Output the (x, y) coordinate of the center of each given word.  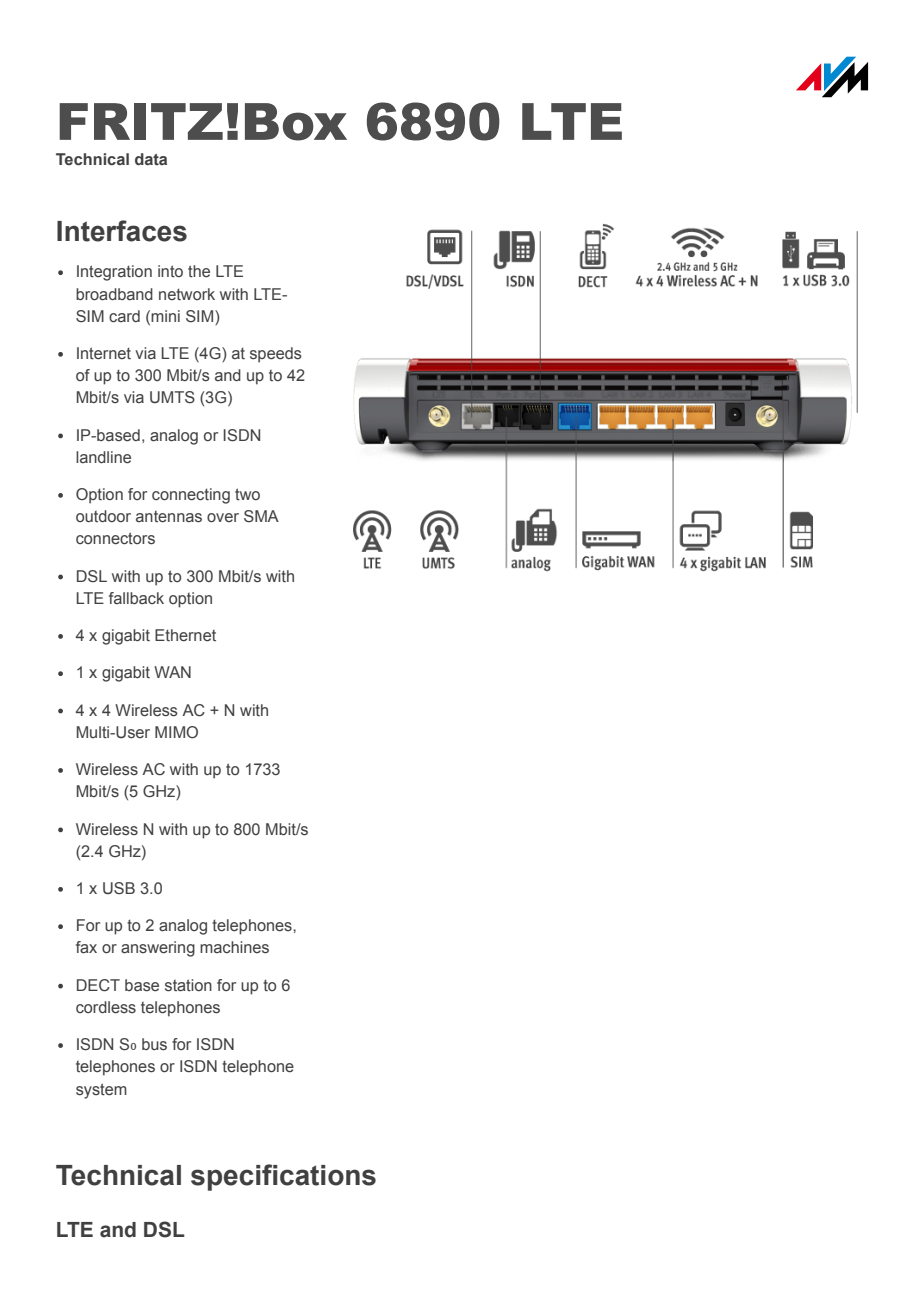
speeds (276, 355)
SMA (261, 516)
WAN (172, 672)
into (170, 271)
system (101, 1091)
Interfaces (122, 231)
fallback (136, 598)
